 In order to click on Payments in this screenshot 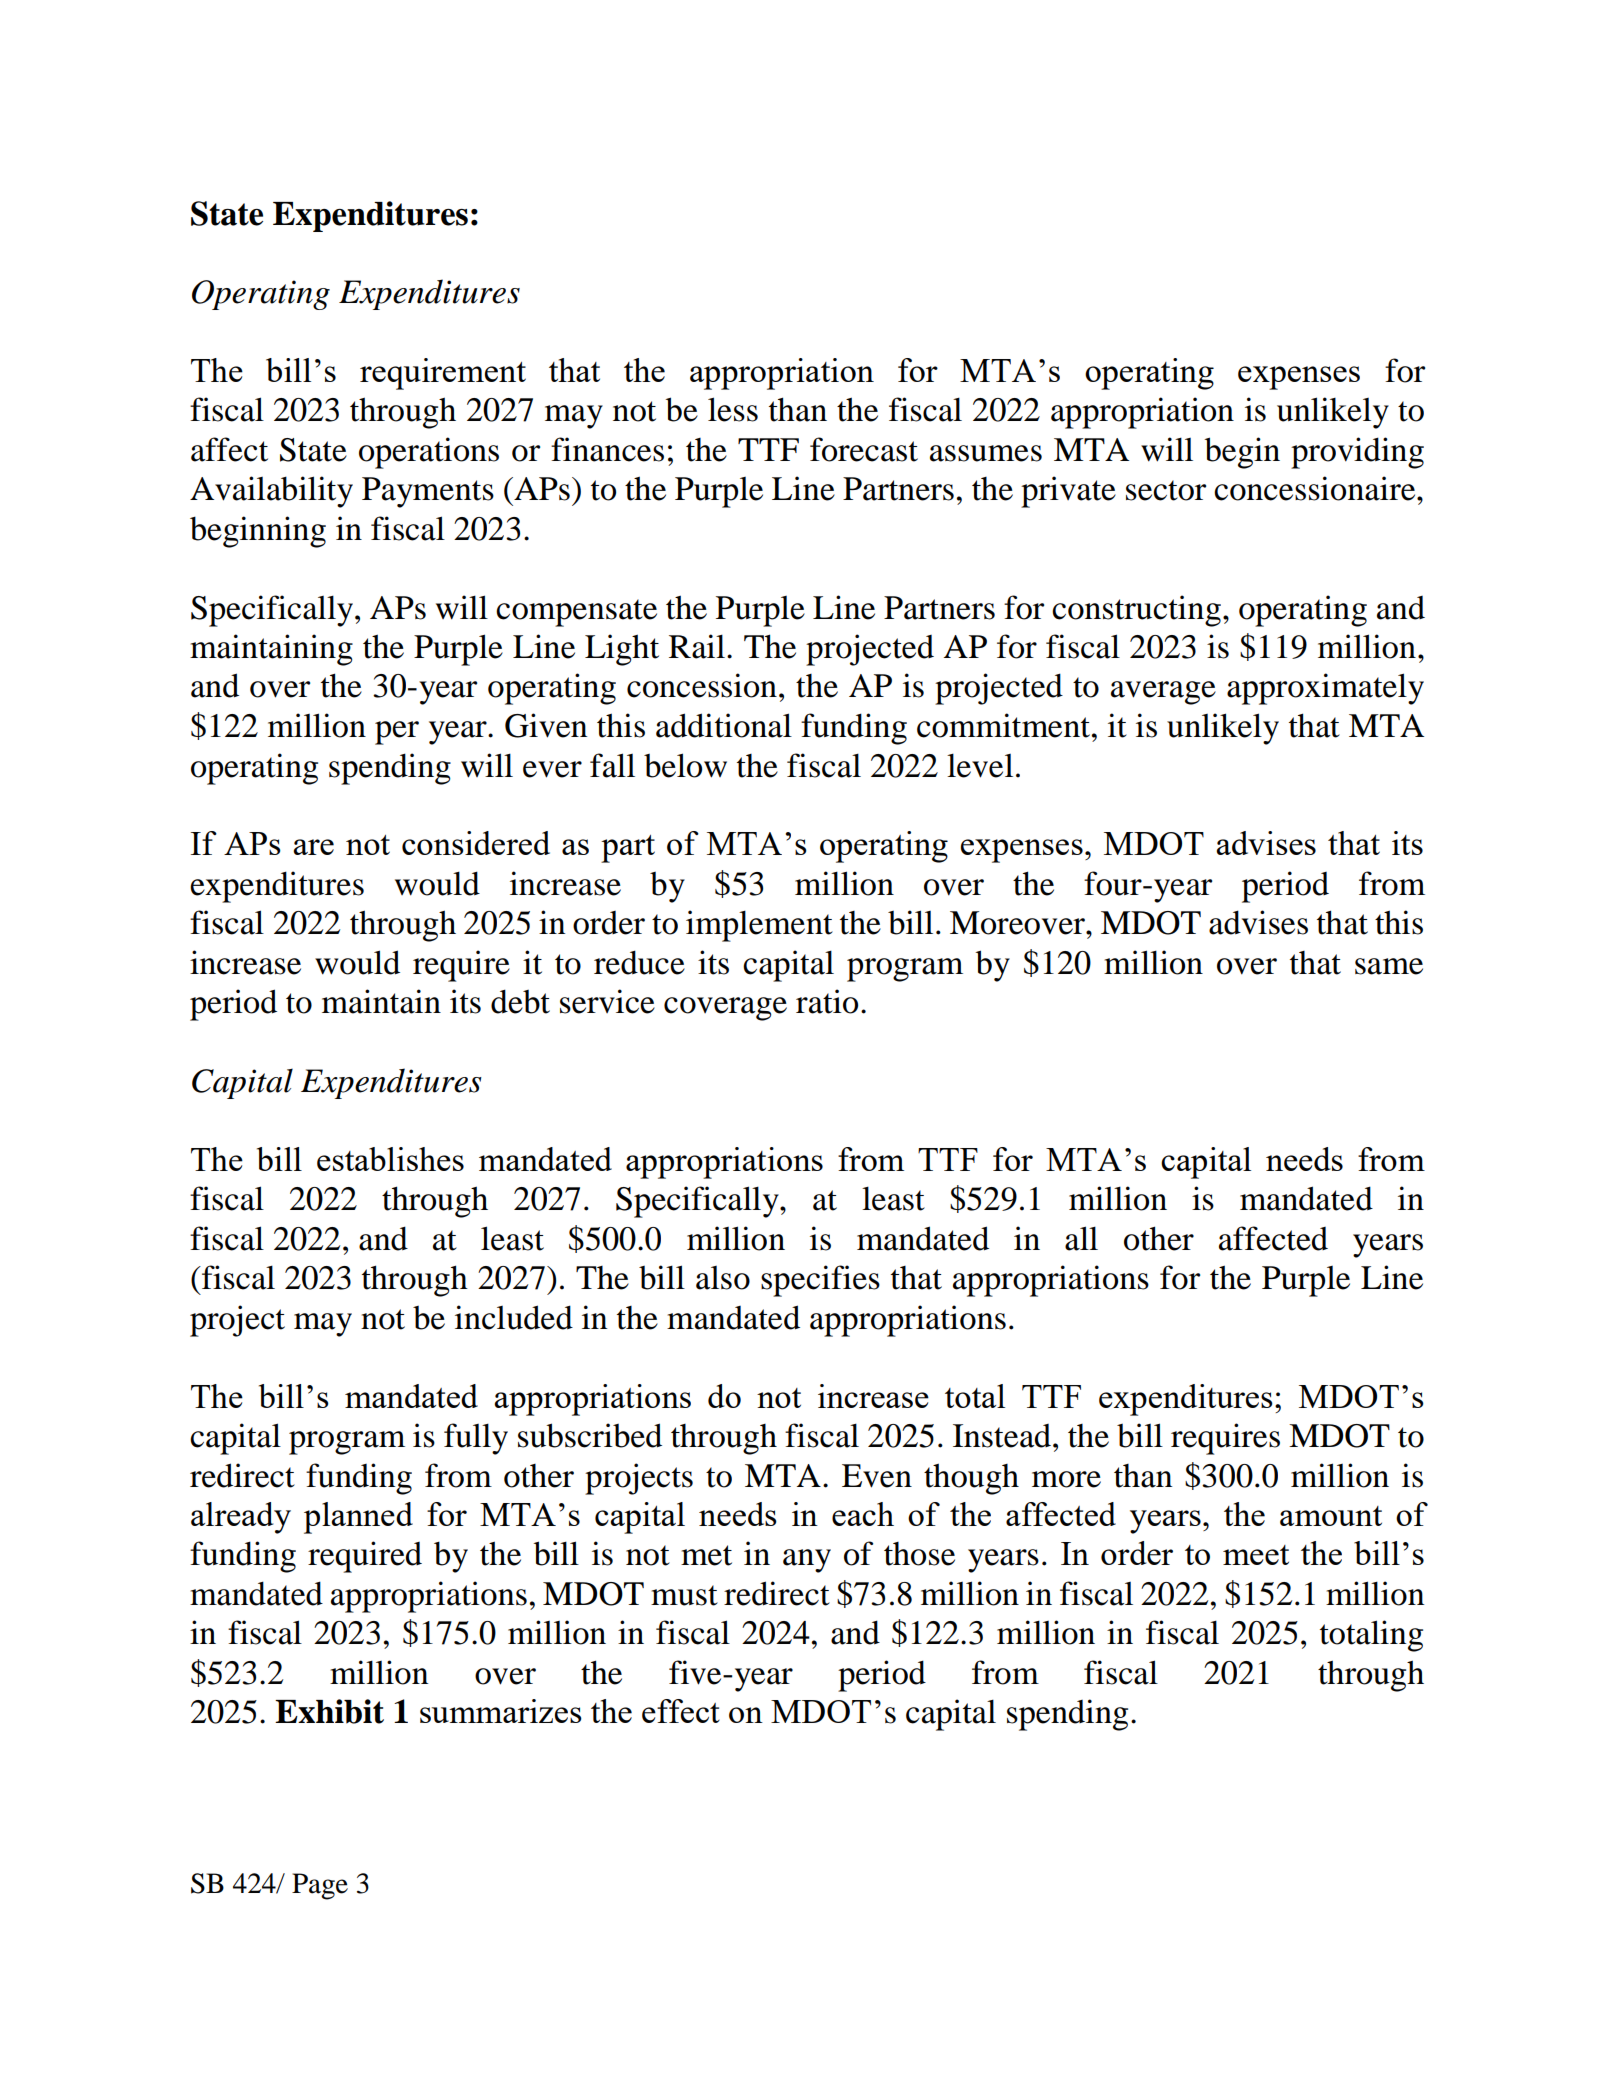, I will do `click(428, 492)`.
